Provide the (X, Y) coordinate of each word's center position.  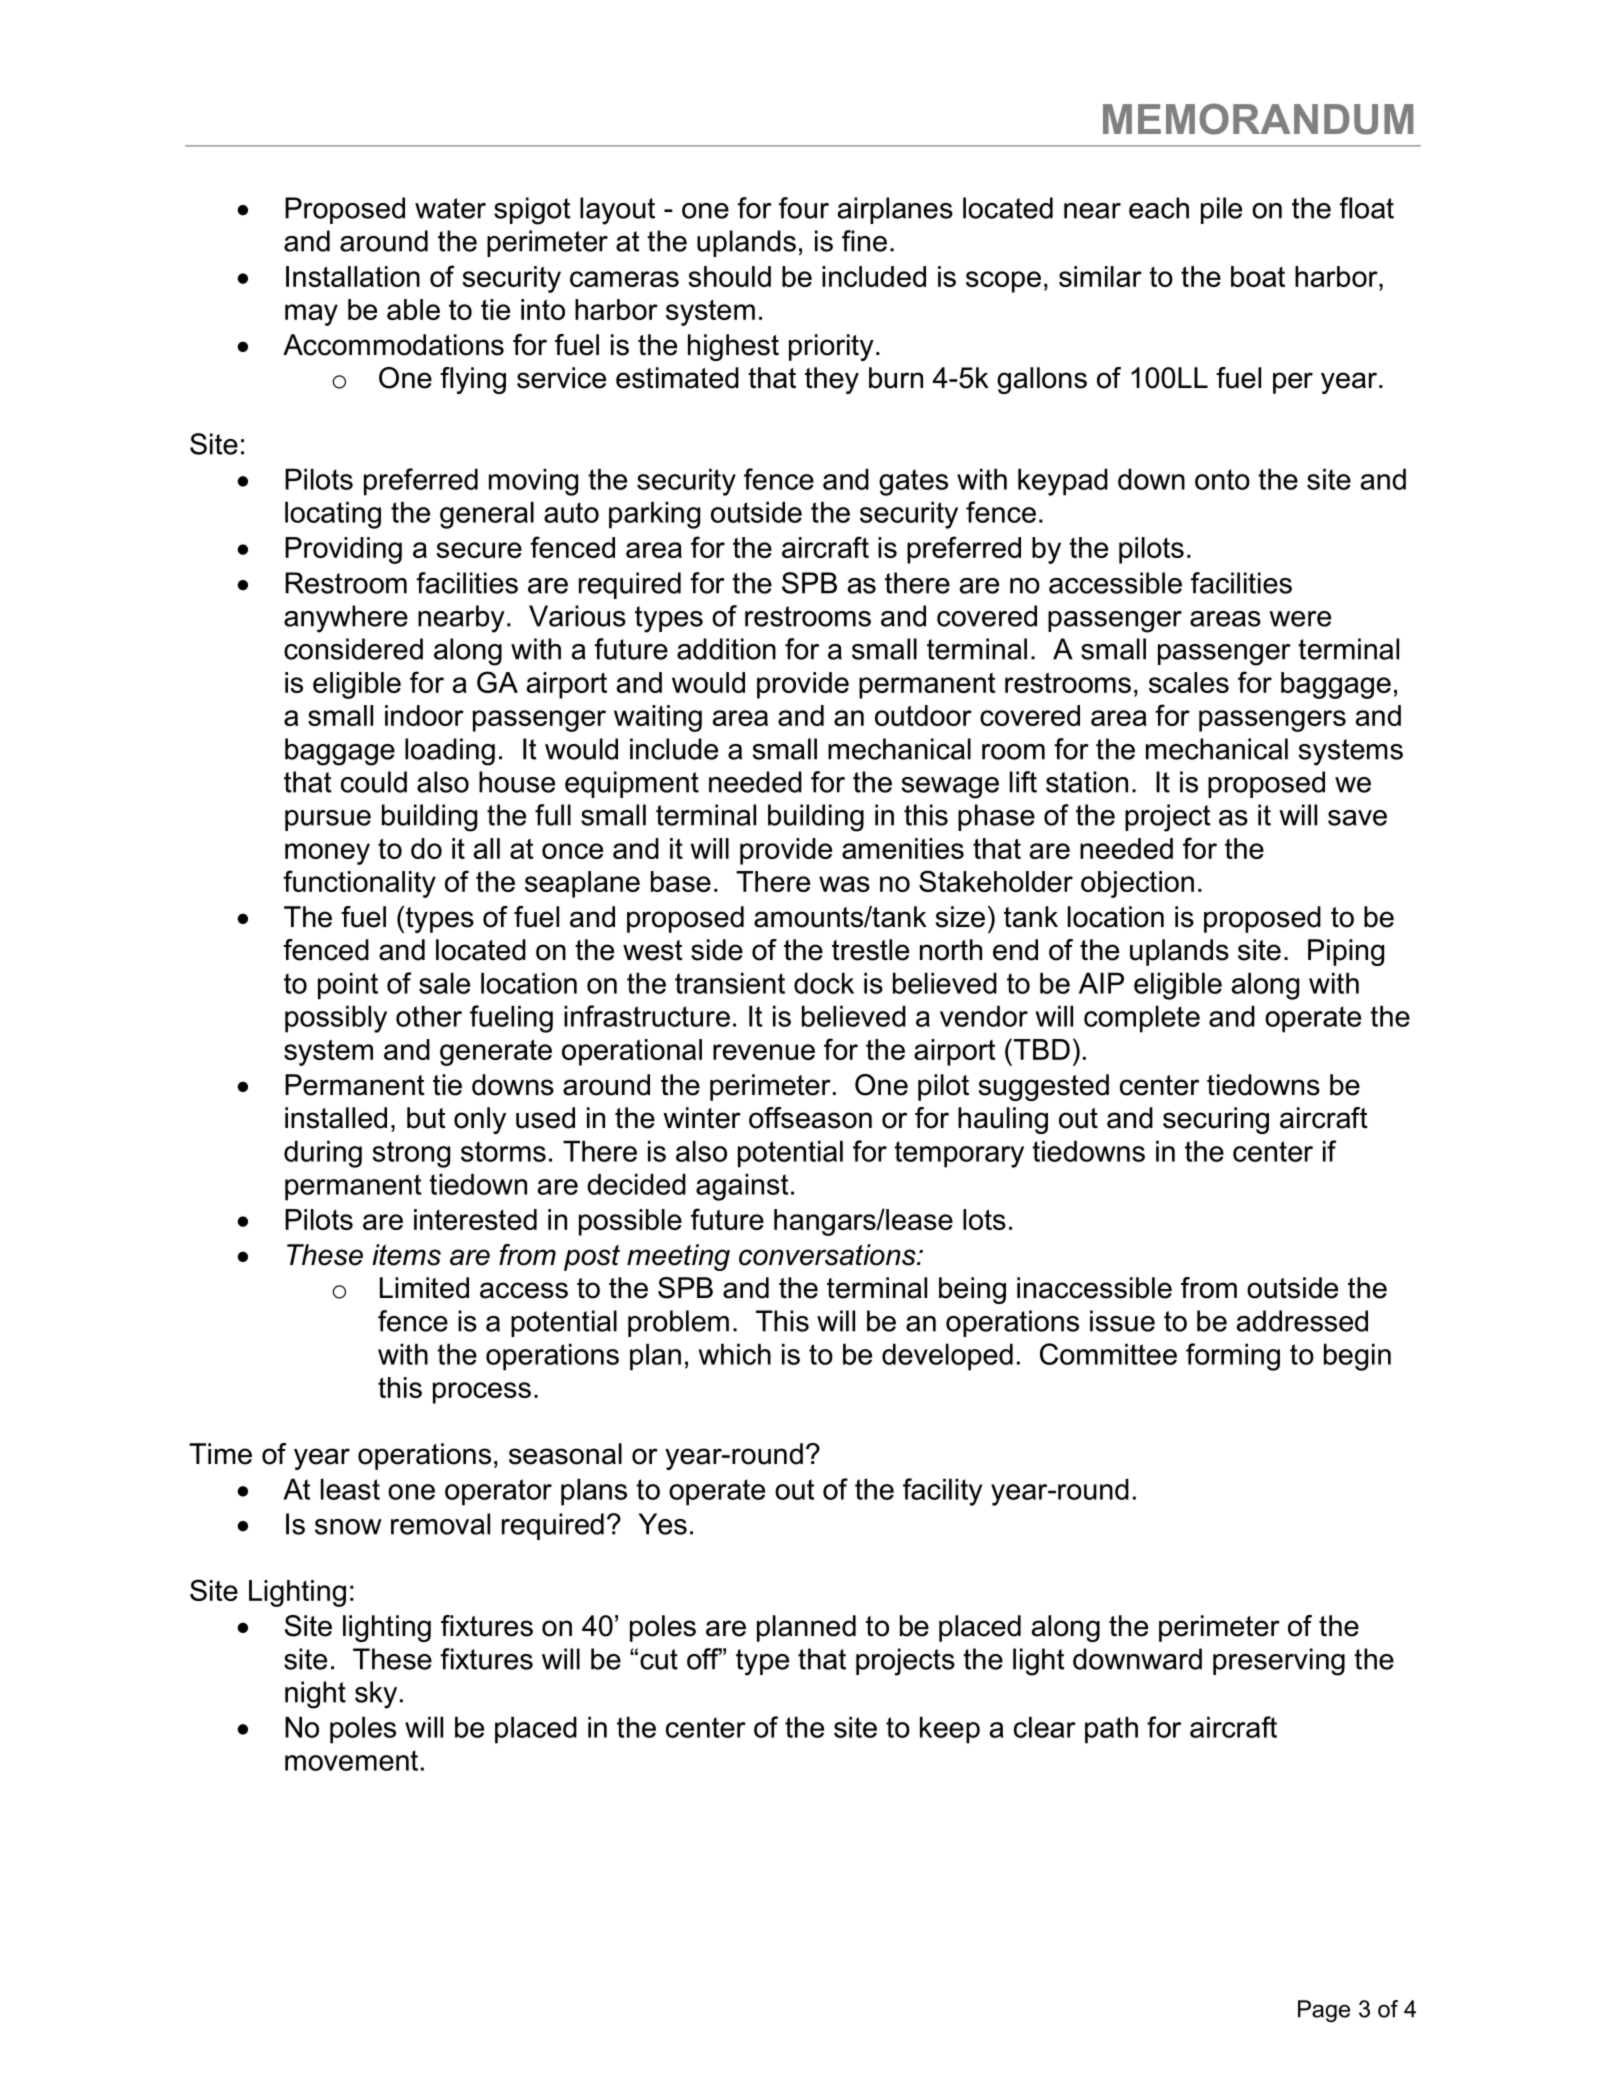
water (450, 208)
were (1300, 619)
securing (1216, 1120)
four (804, 208)
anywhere (346, 619)
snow (348, 1527)
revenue (764, 1052)
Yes (662, 1524)
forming (1233, 1357)
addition (726, 649)
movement (351, 1760)
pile (1221, 210)
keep (950, 1730)
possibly (336, 1019)
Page (1324, 2011)
